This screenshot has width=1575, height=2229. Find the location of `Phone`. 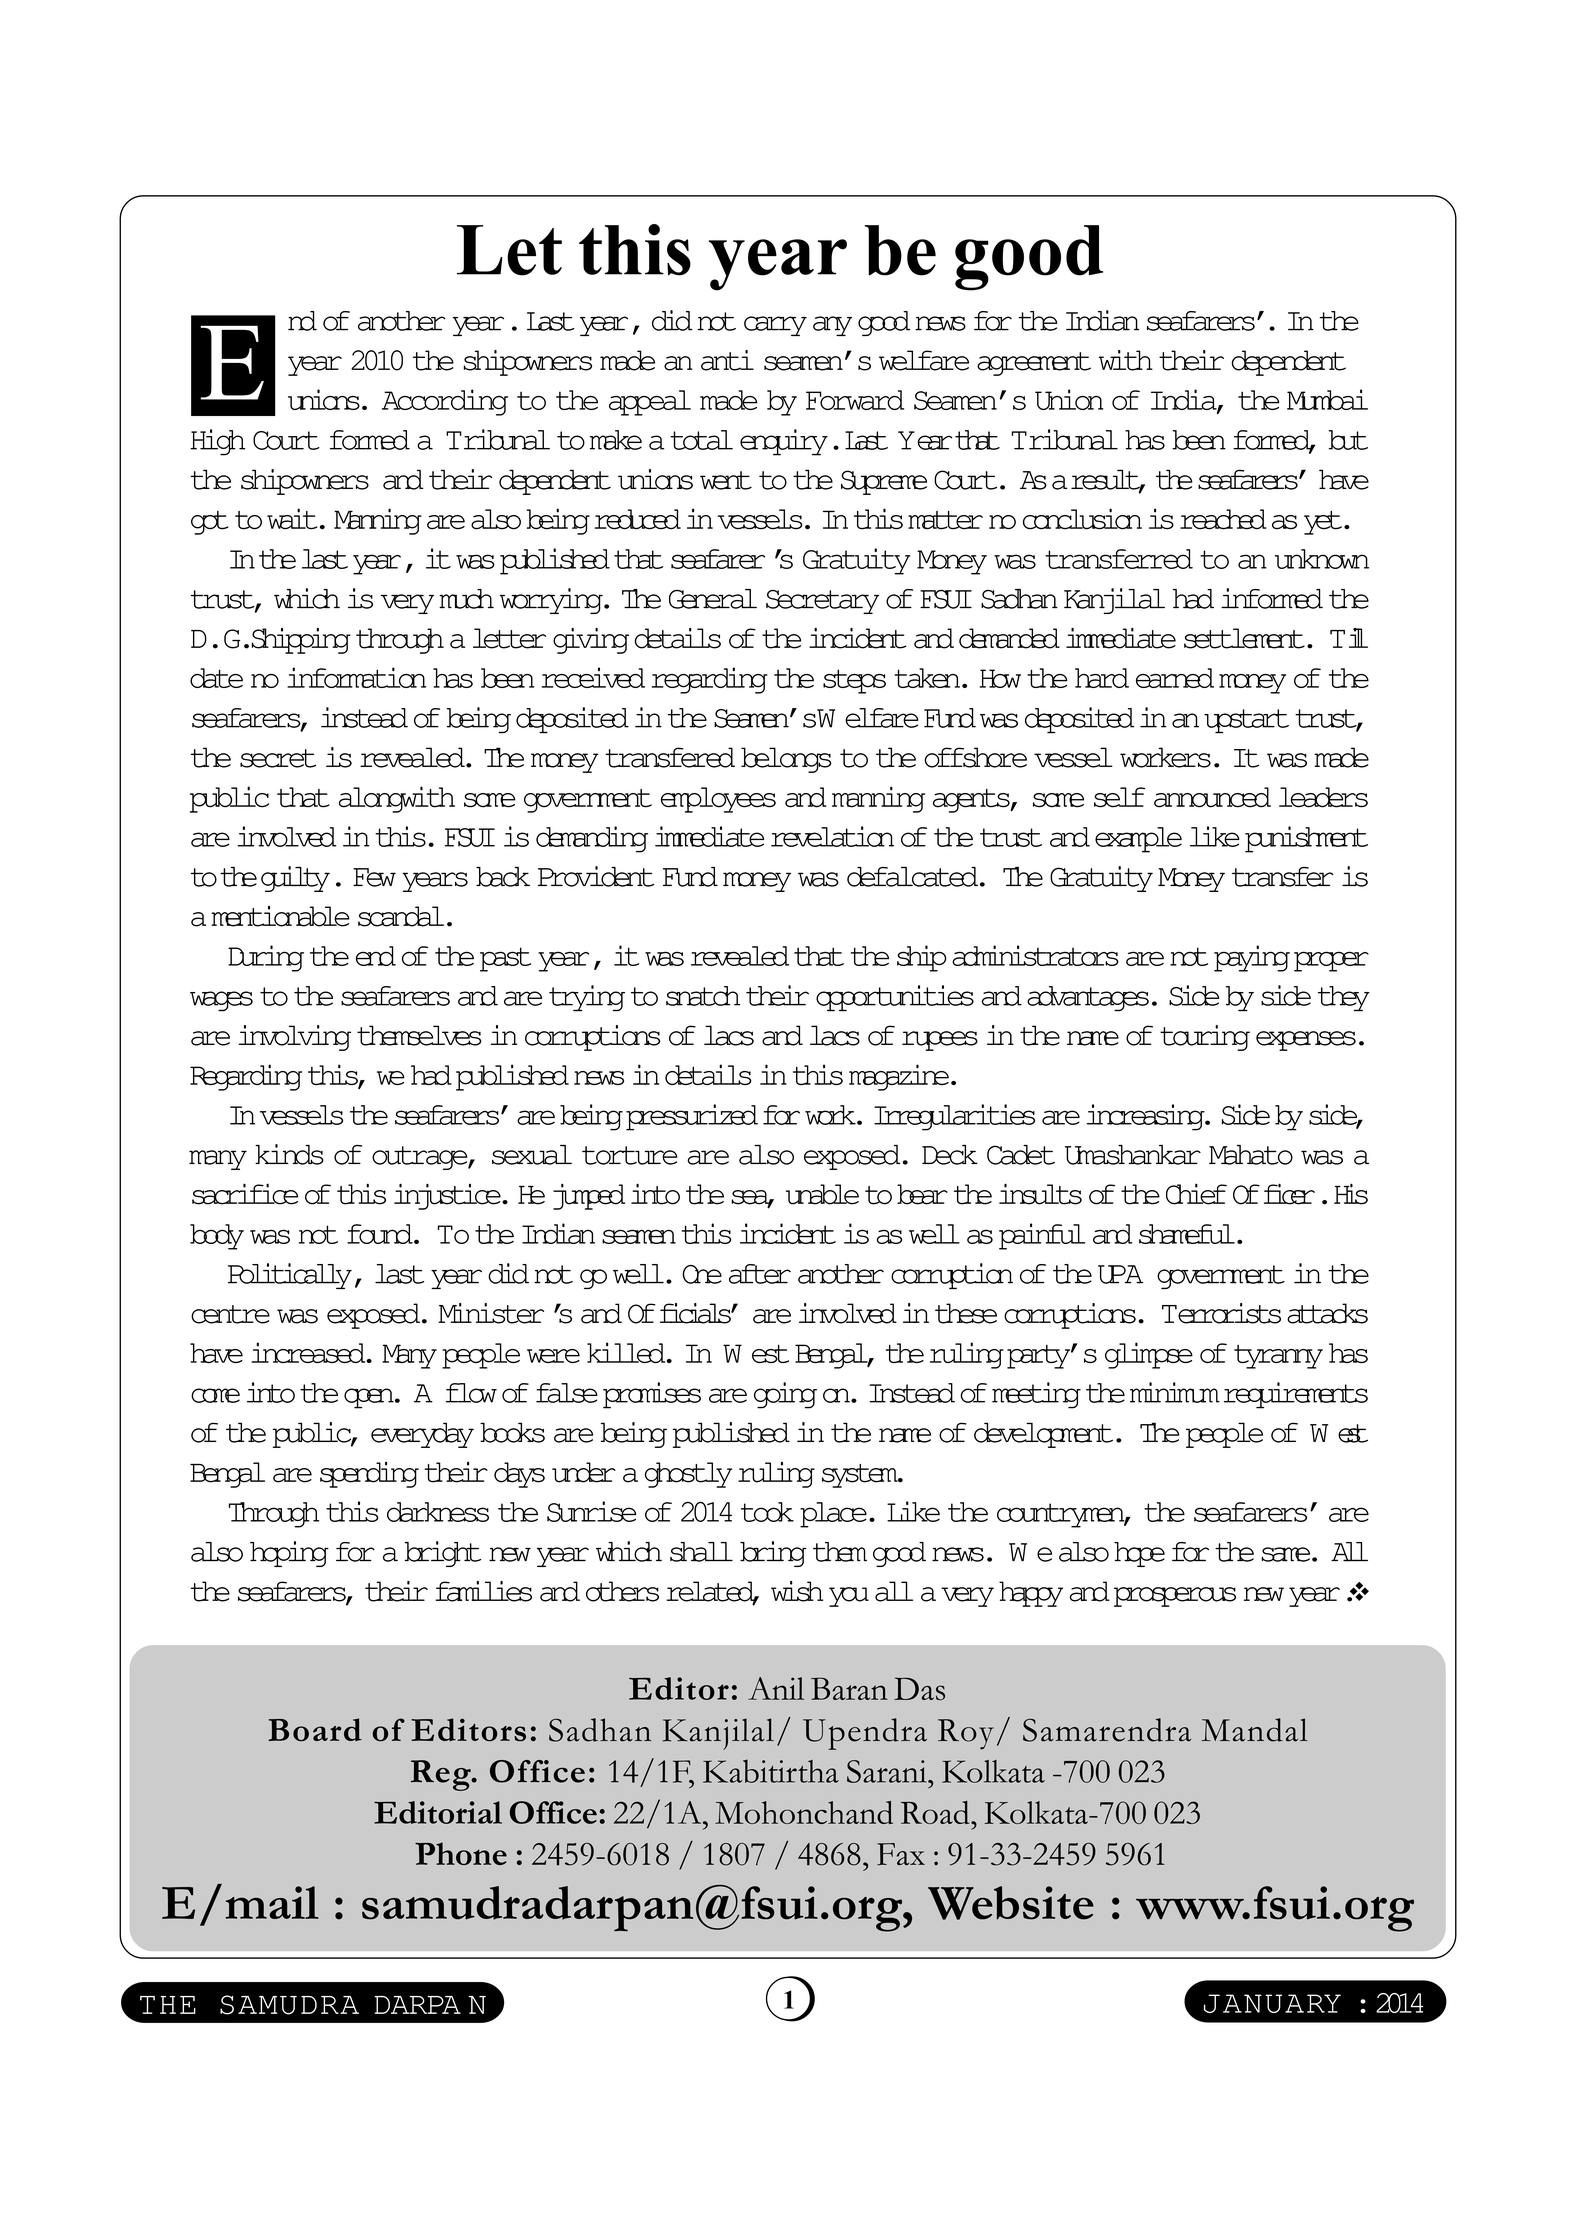

Phone is located at coordinates (461, 1853).
